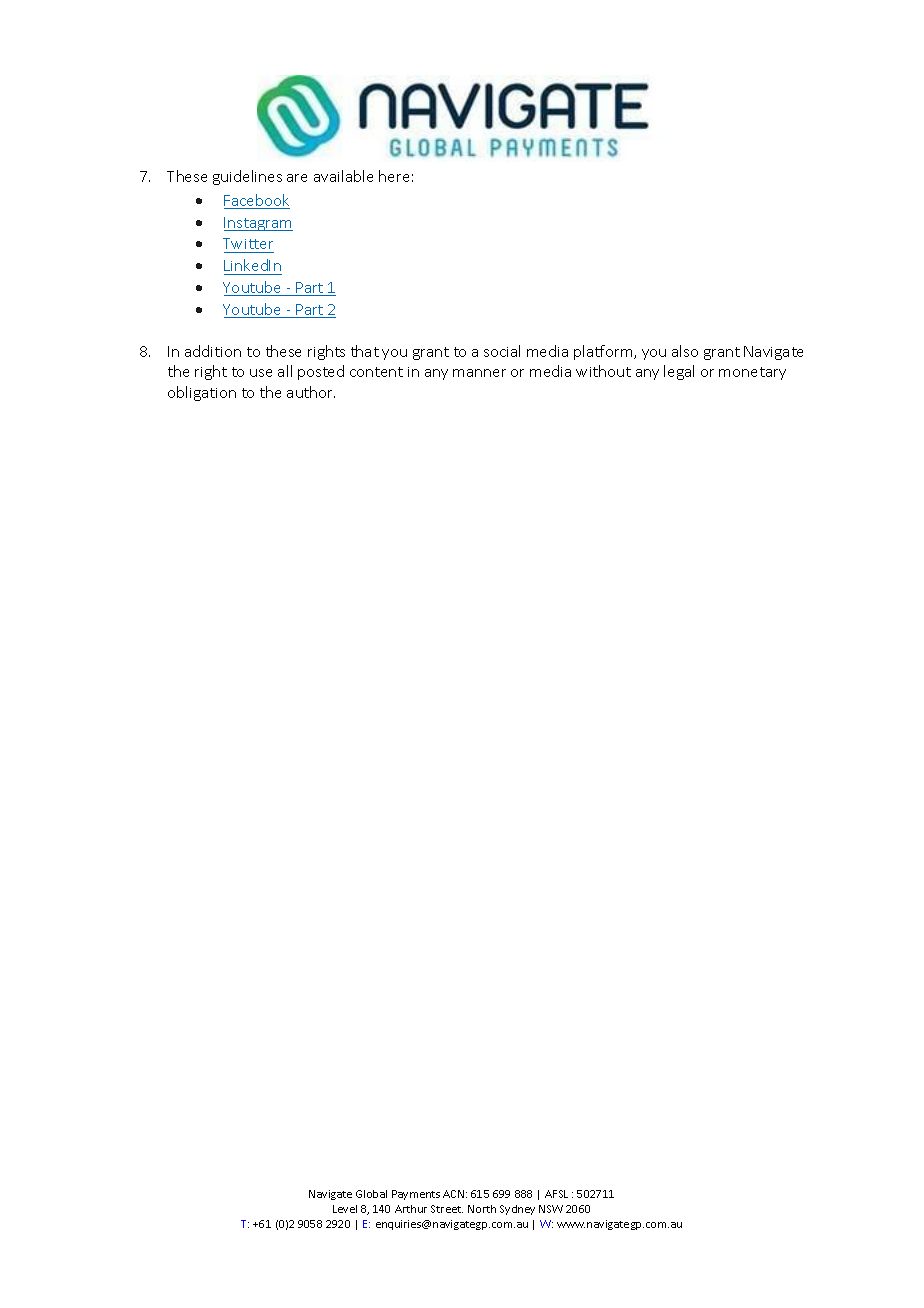 This screenshot has height=1308, width=924. What do you see at coordinates (479, 373) in the screenshot?
I see `manner` at bounding box center [479, 373].
